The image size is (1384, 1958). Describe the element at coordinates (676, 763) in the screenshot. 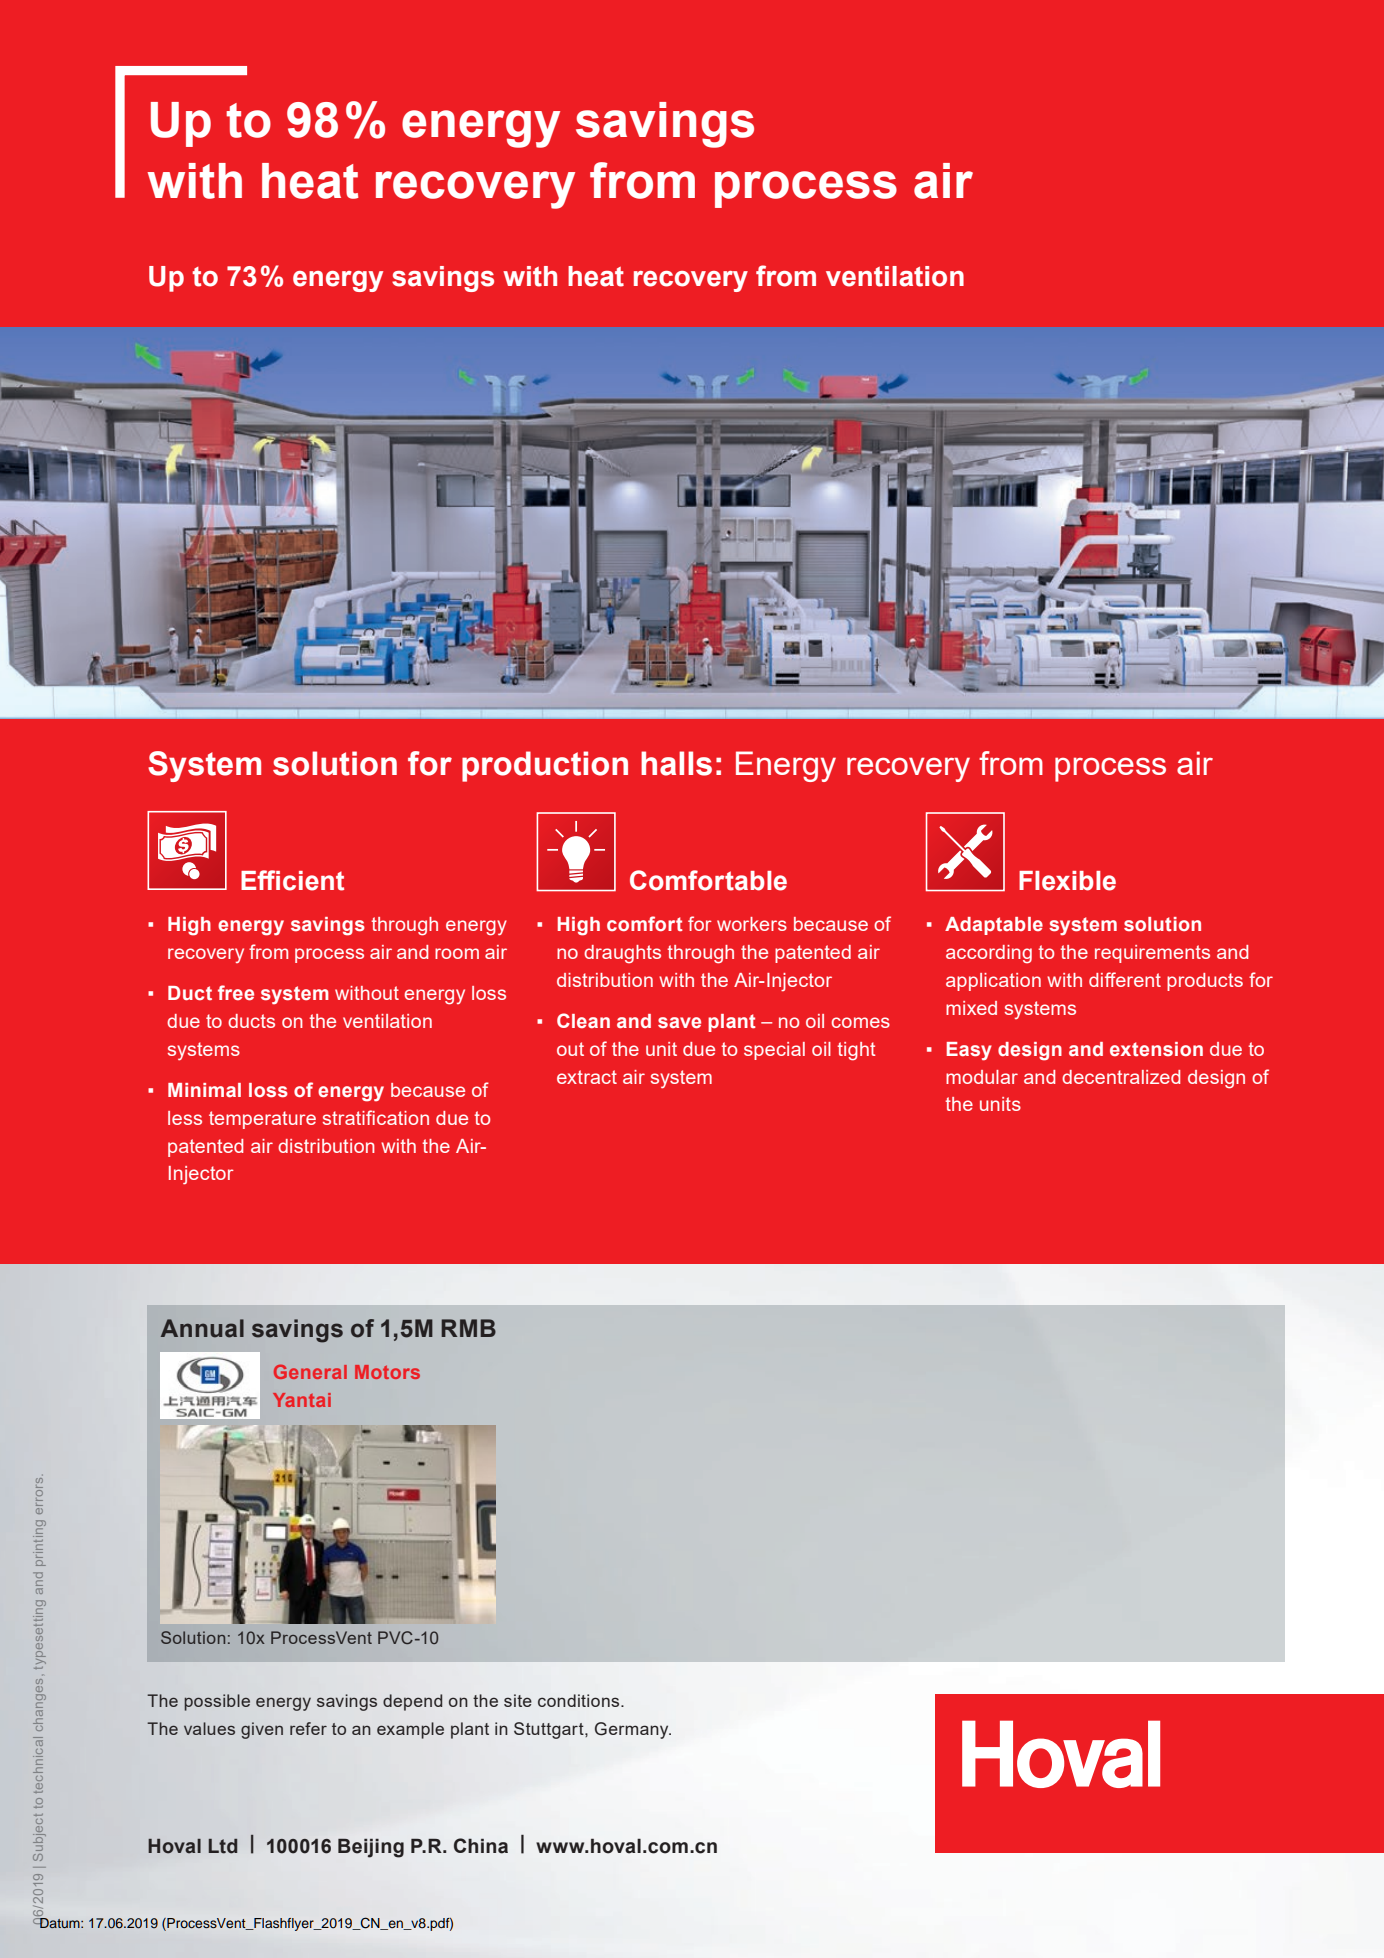

I see `halls` at that location.
